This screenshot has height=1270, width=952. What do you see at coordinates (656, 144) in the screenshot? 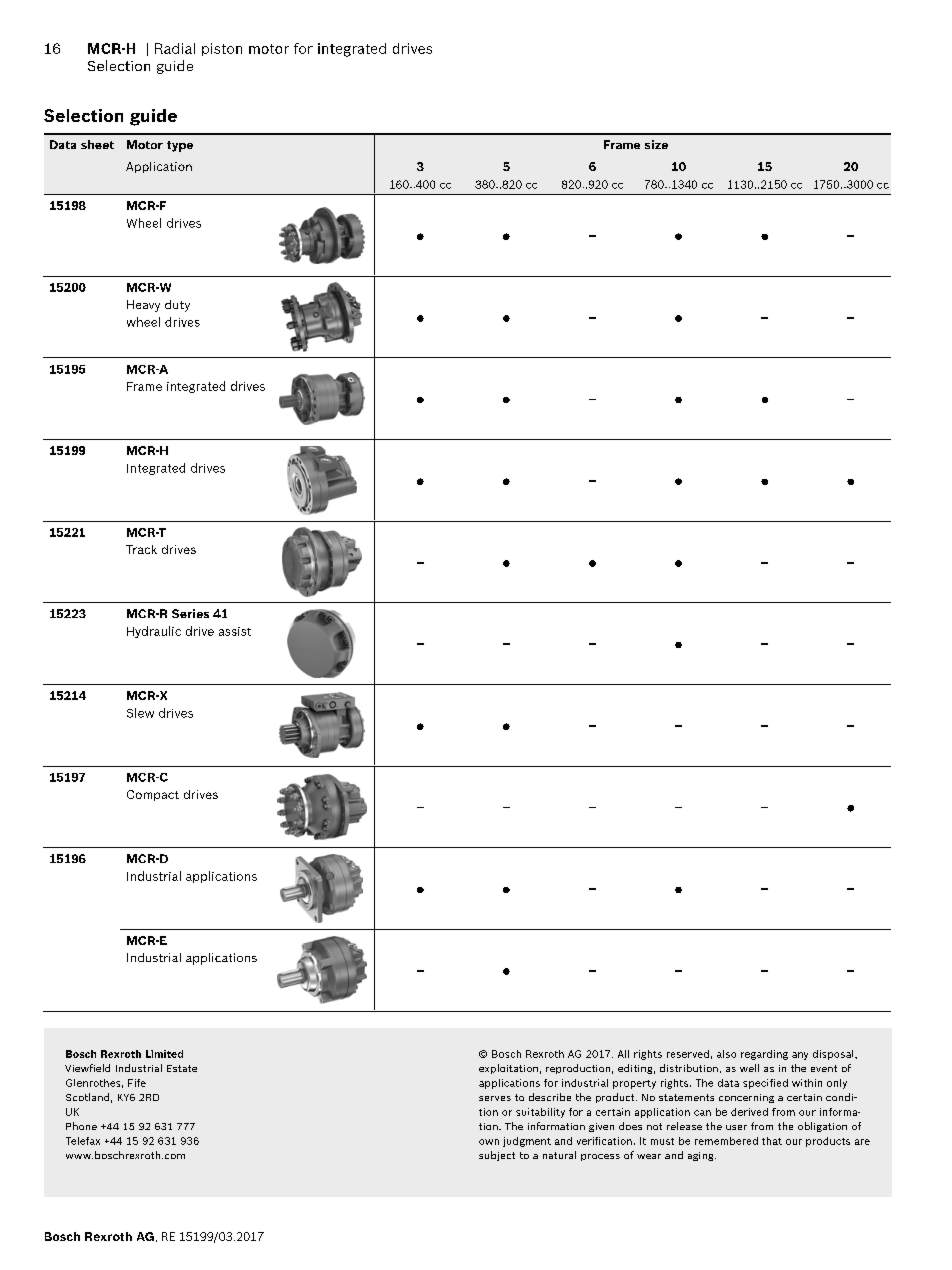
I see `size` at bounding box center [656, 144].
